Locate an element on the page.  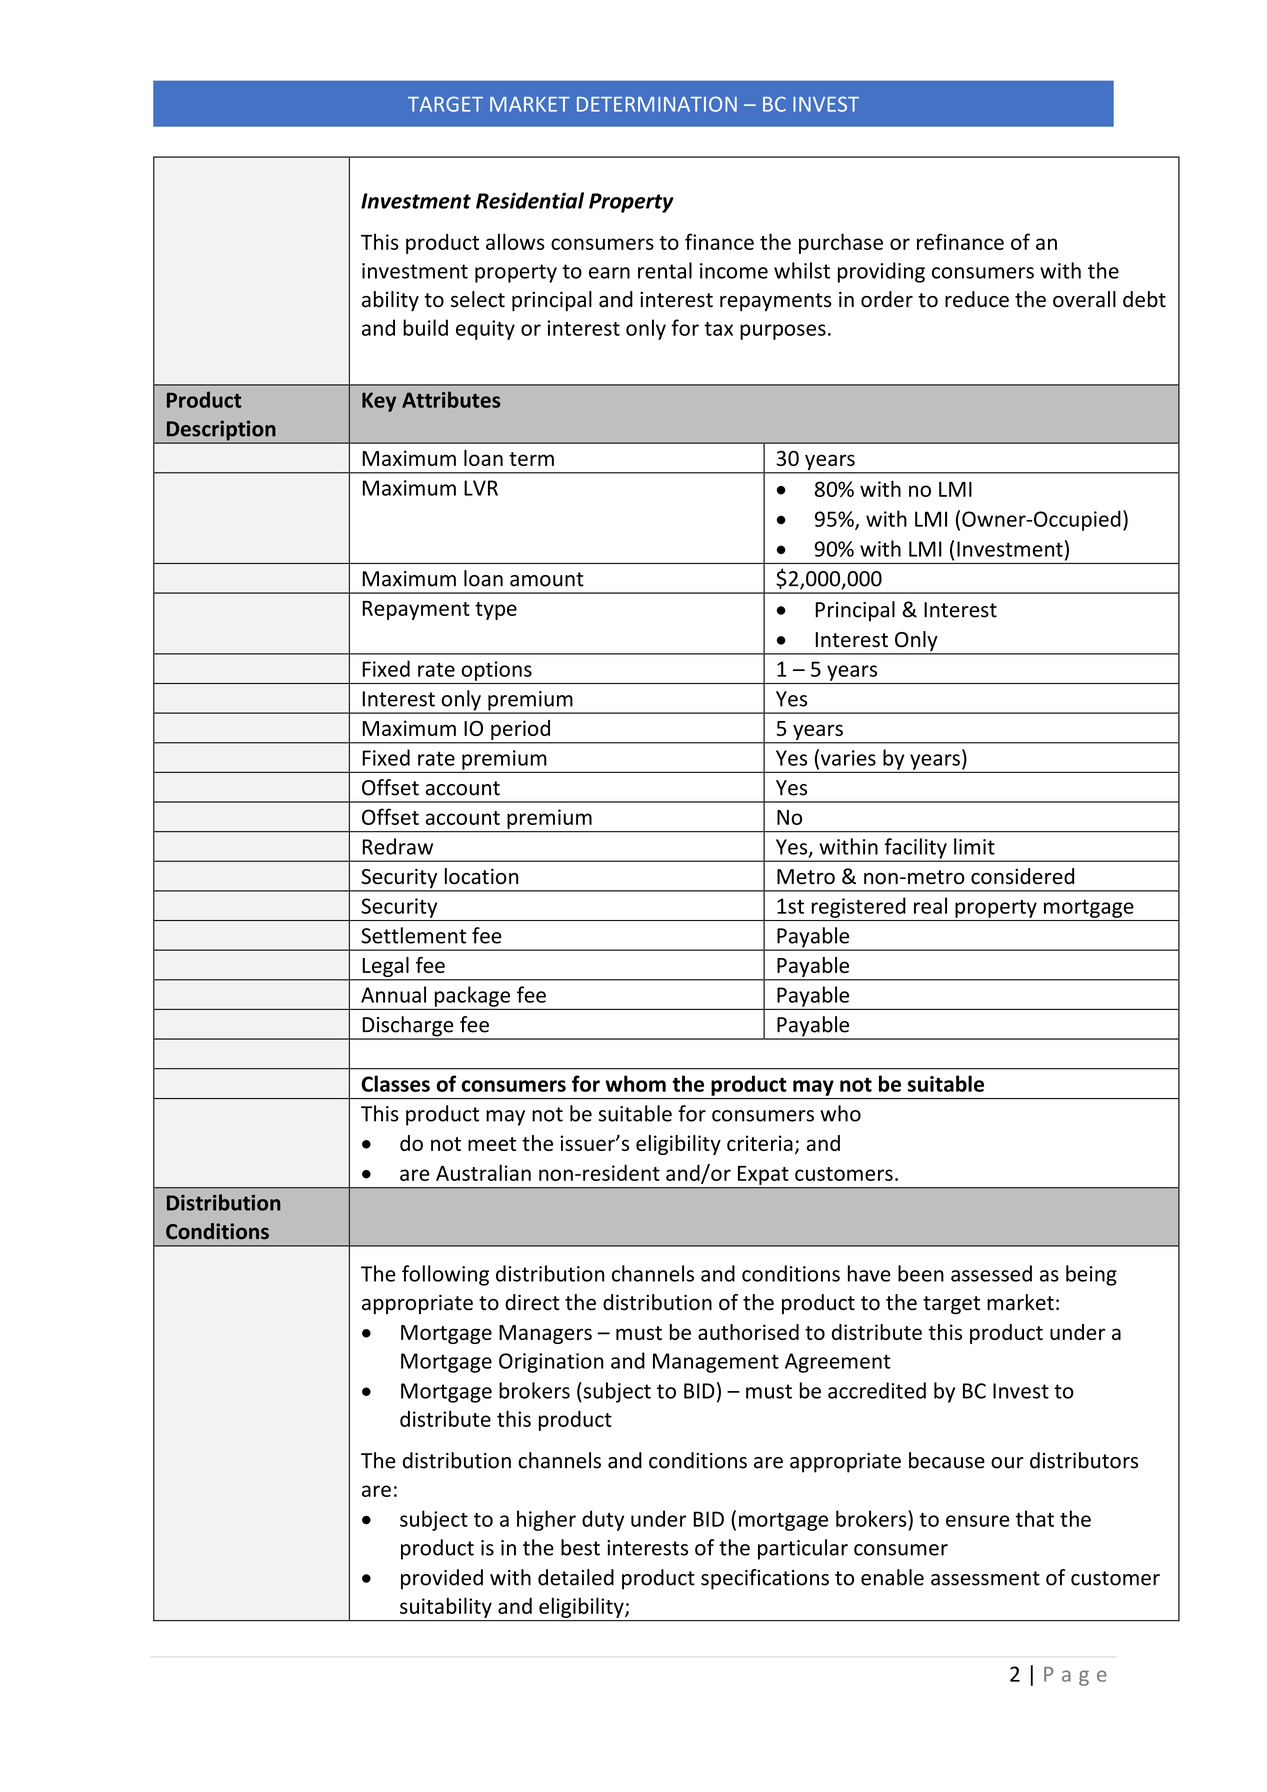
Australian is located at coordinates (483, 1172).
